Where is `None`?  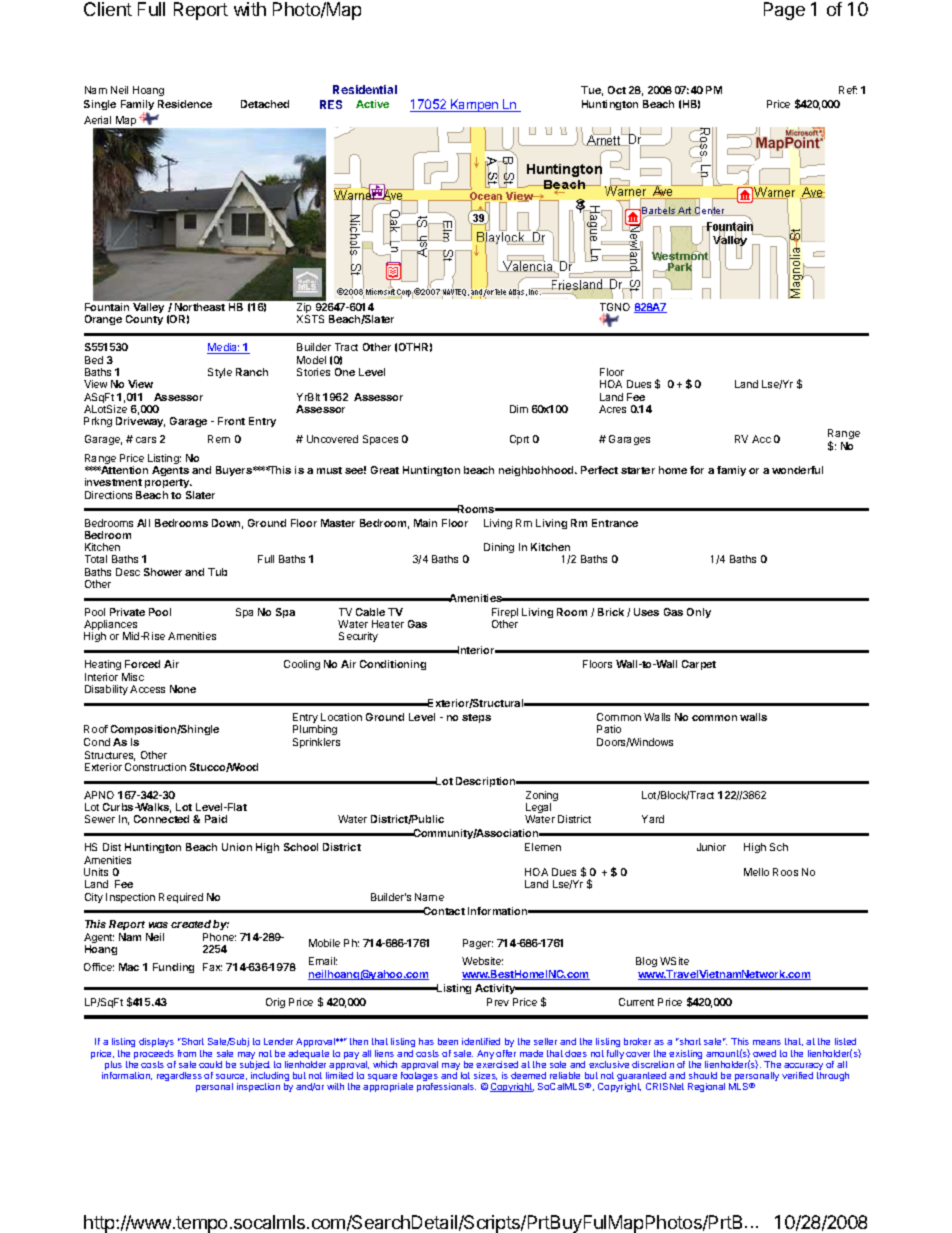
None is located at coordinates (183, 689).
